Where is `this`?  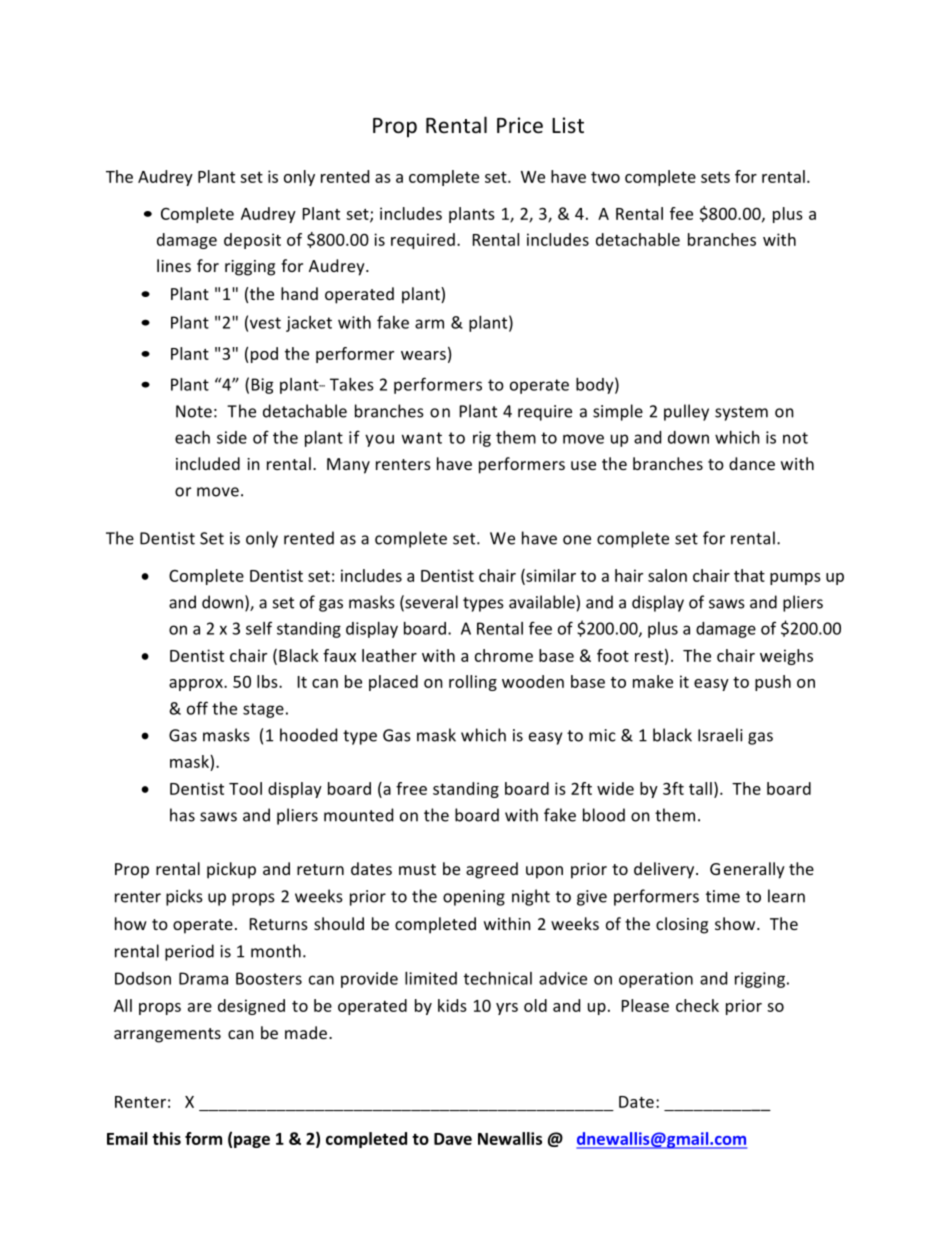 this is located at coordinates (166, 1138).
